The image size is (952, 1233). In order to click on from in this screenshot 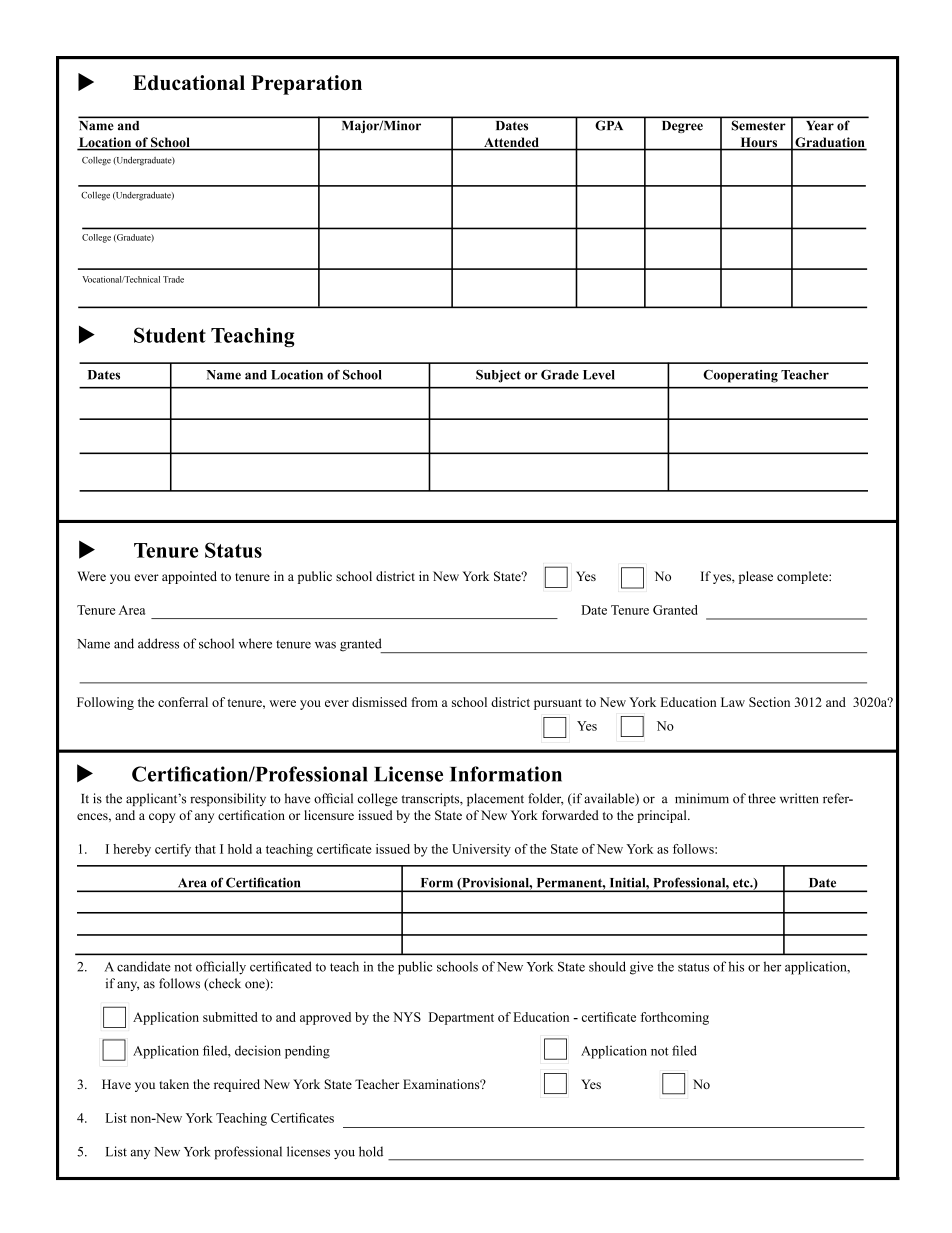, I will do `click(424, 702)`.
